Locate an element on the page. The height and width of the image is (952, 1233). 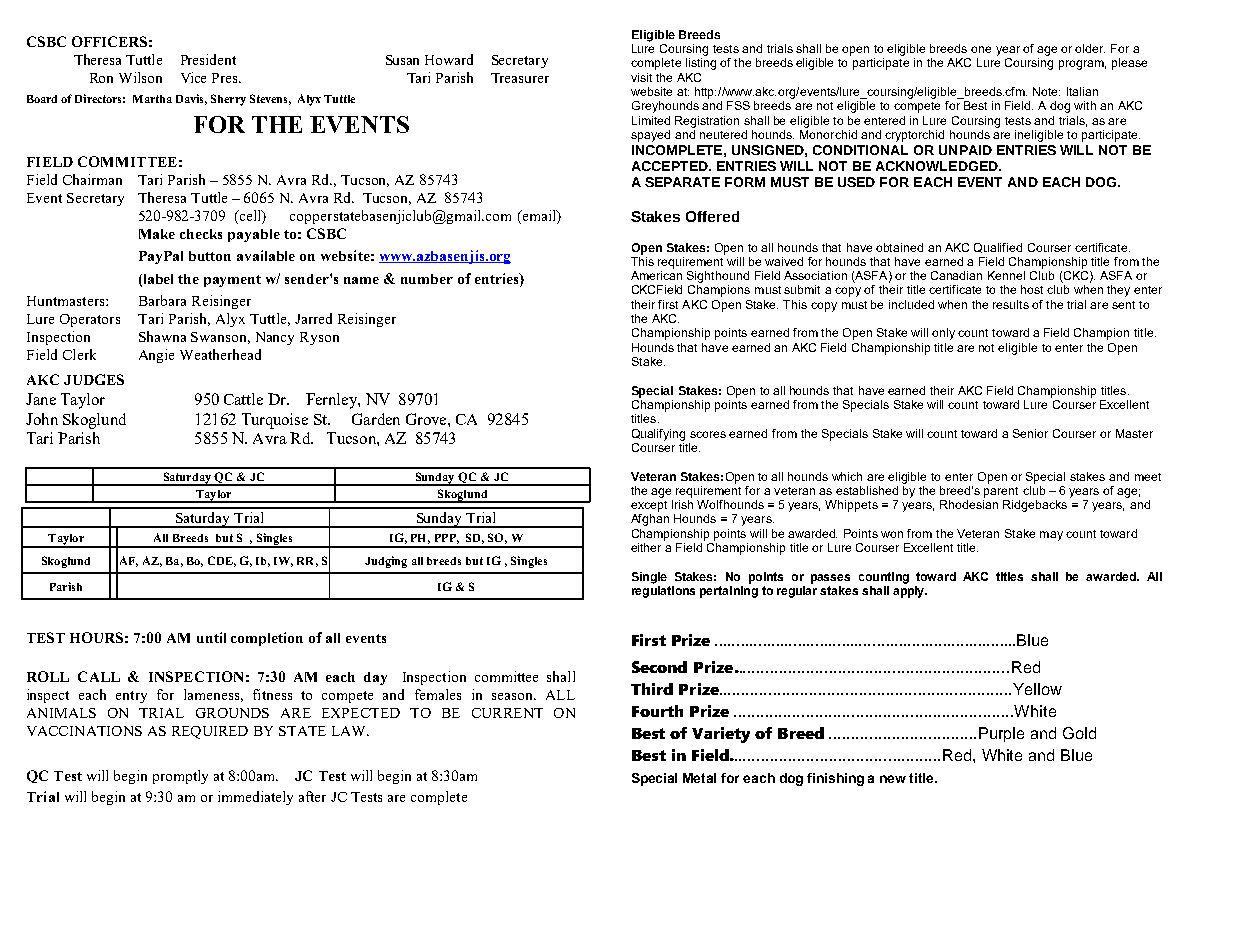
Make is located at coordinates (157, 234).
